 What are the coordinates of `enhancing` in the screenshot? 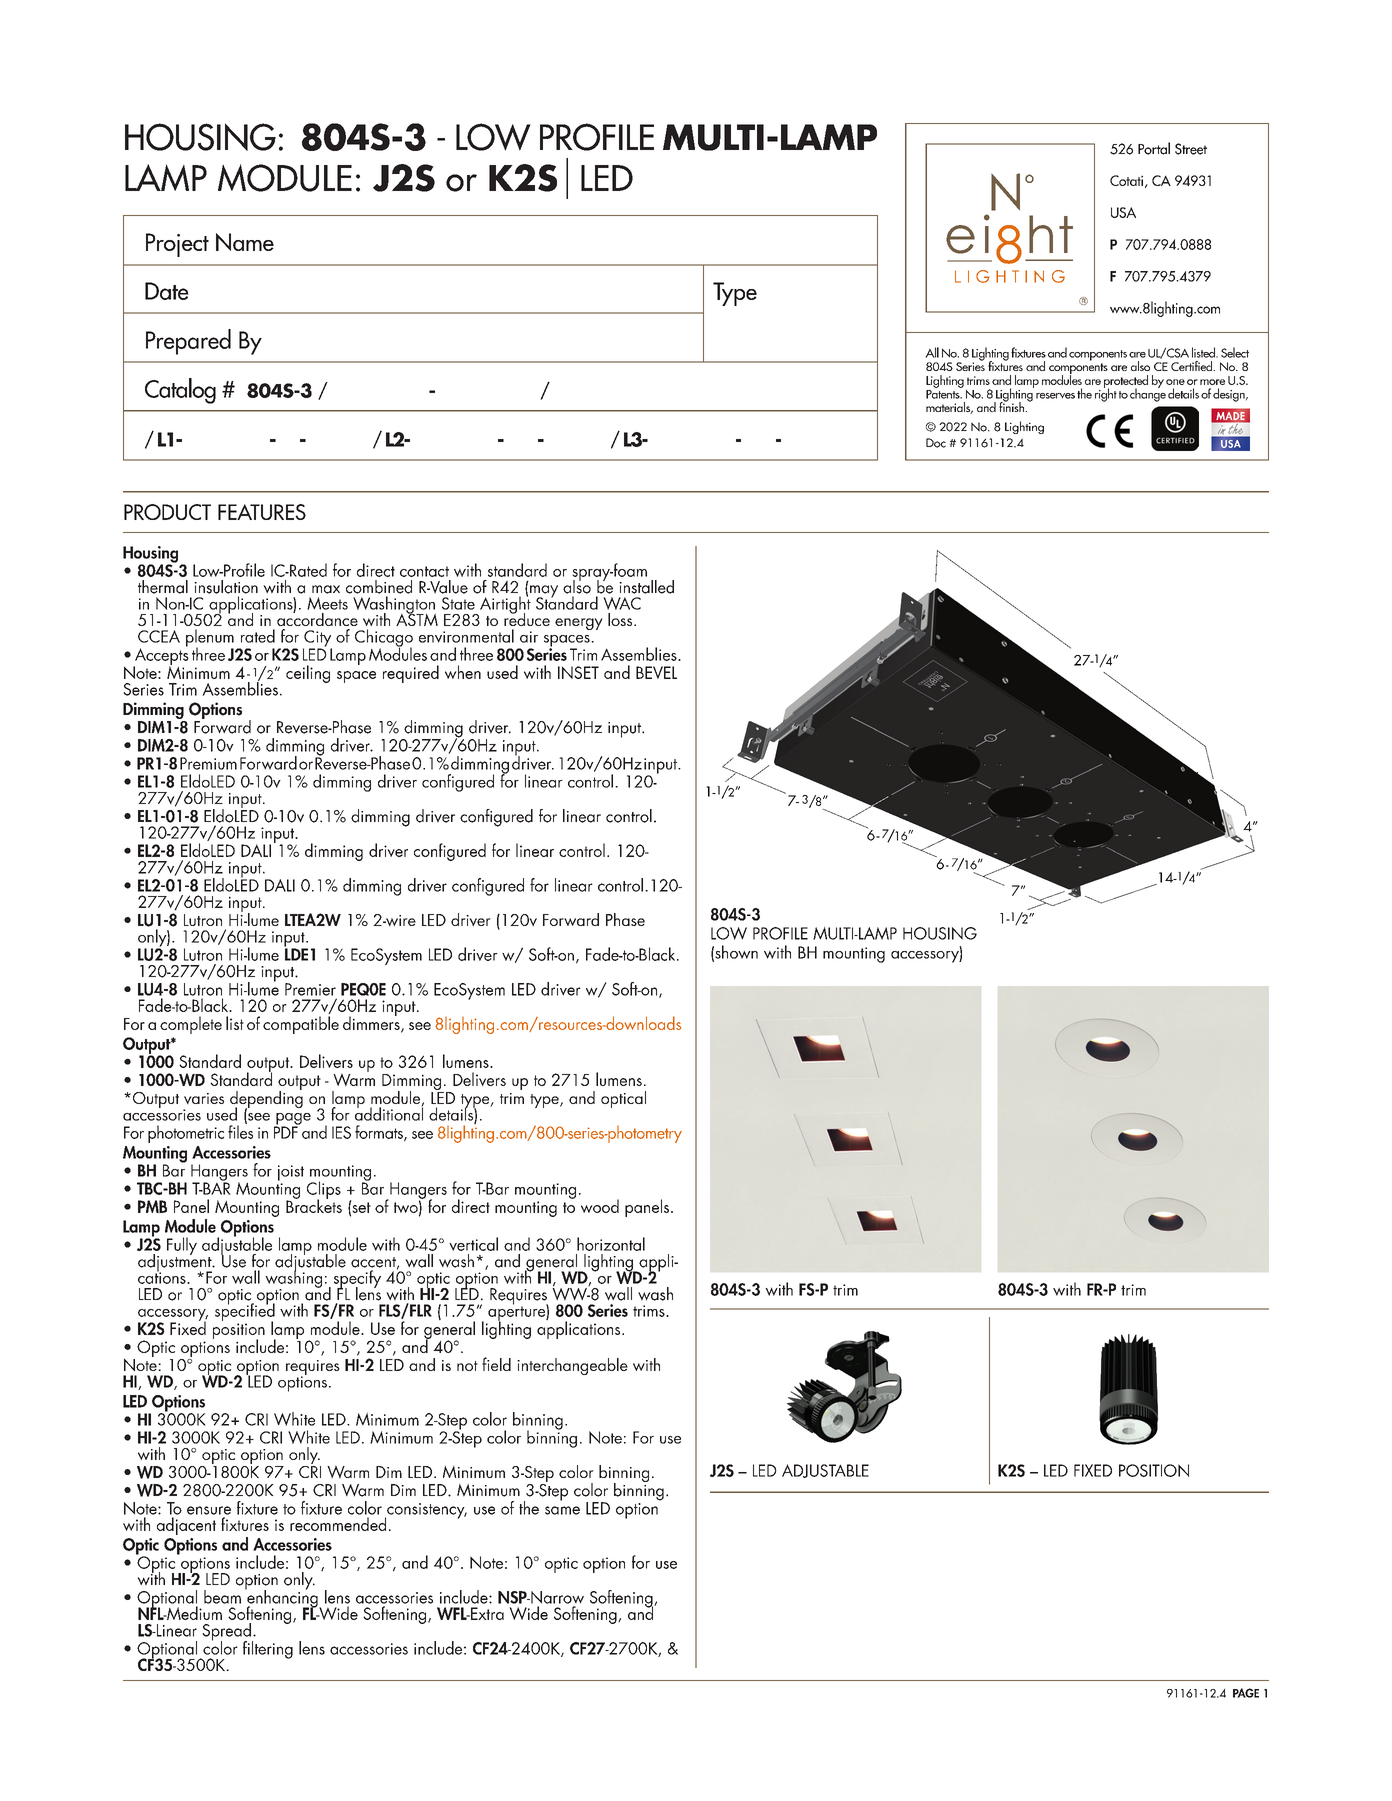 It's located at (282, 1599).
